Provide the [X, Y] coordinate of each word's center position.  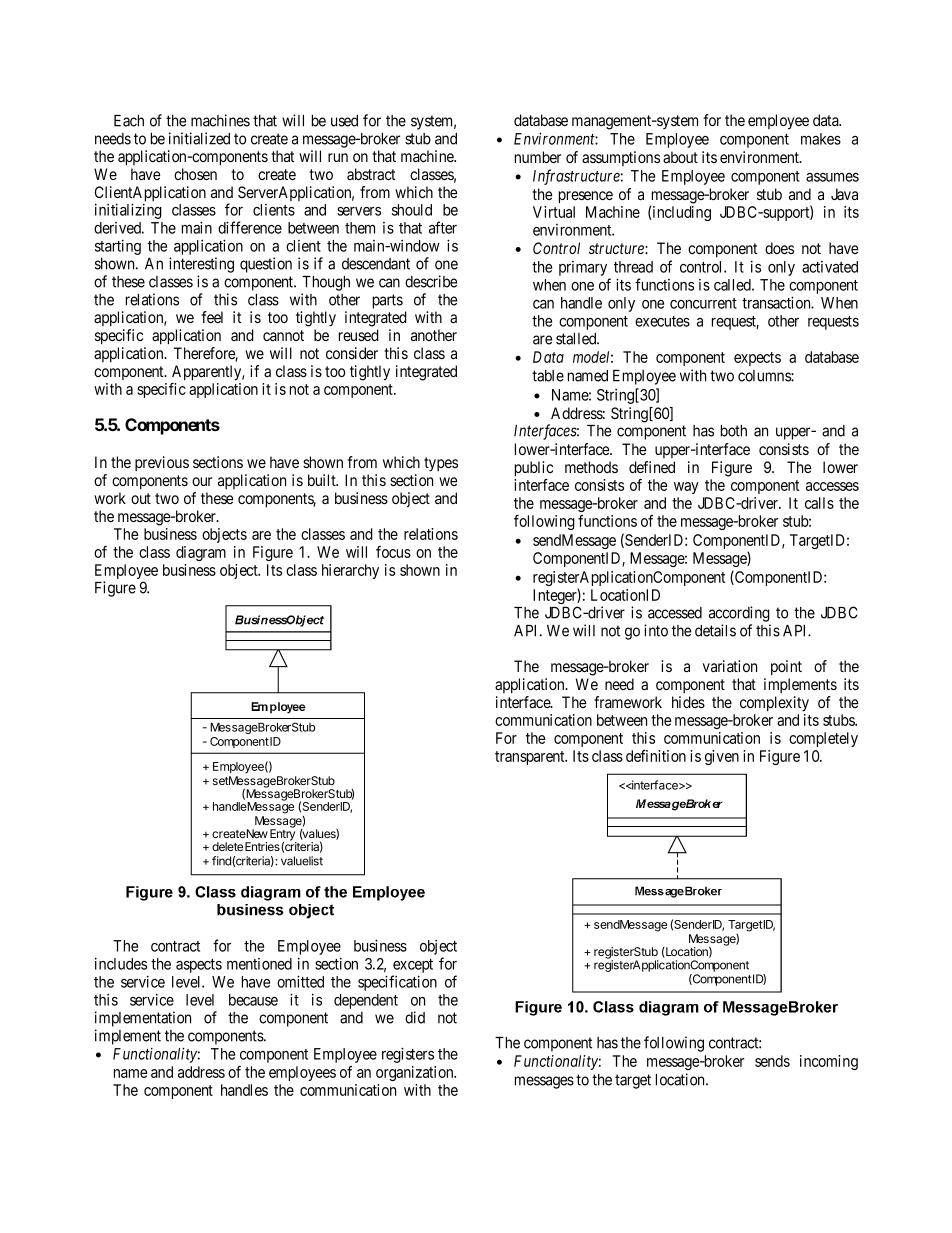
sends [772, 1061]
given [722, 757]
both [734, 431]
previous [162, 463]
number [538, 157]
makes [821, 139]
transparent [531, 758]
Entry [283, 835]
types [441, 464]
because [253, 1000]
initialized [199, 138]
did [415, 1017]
